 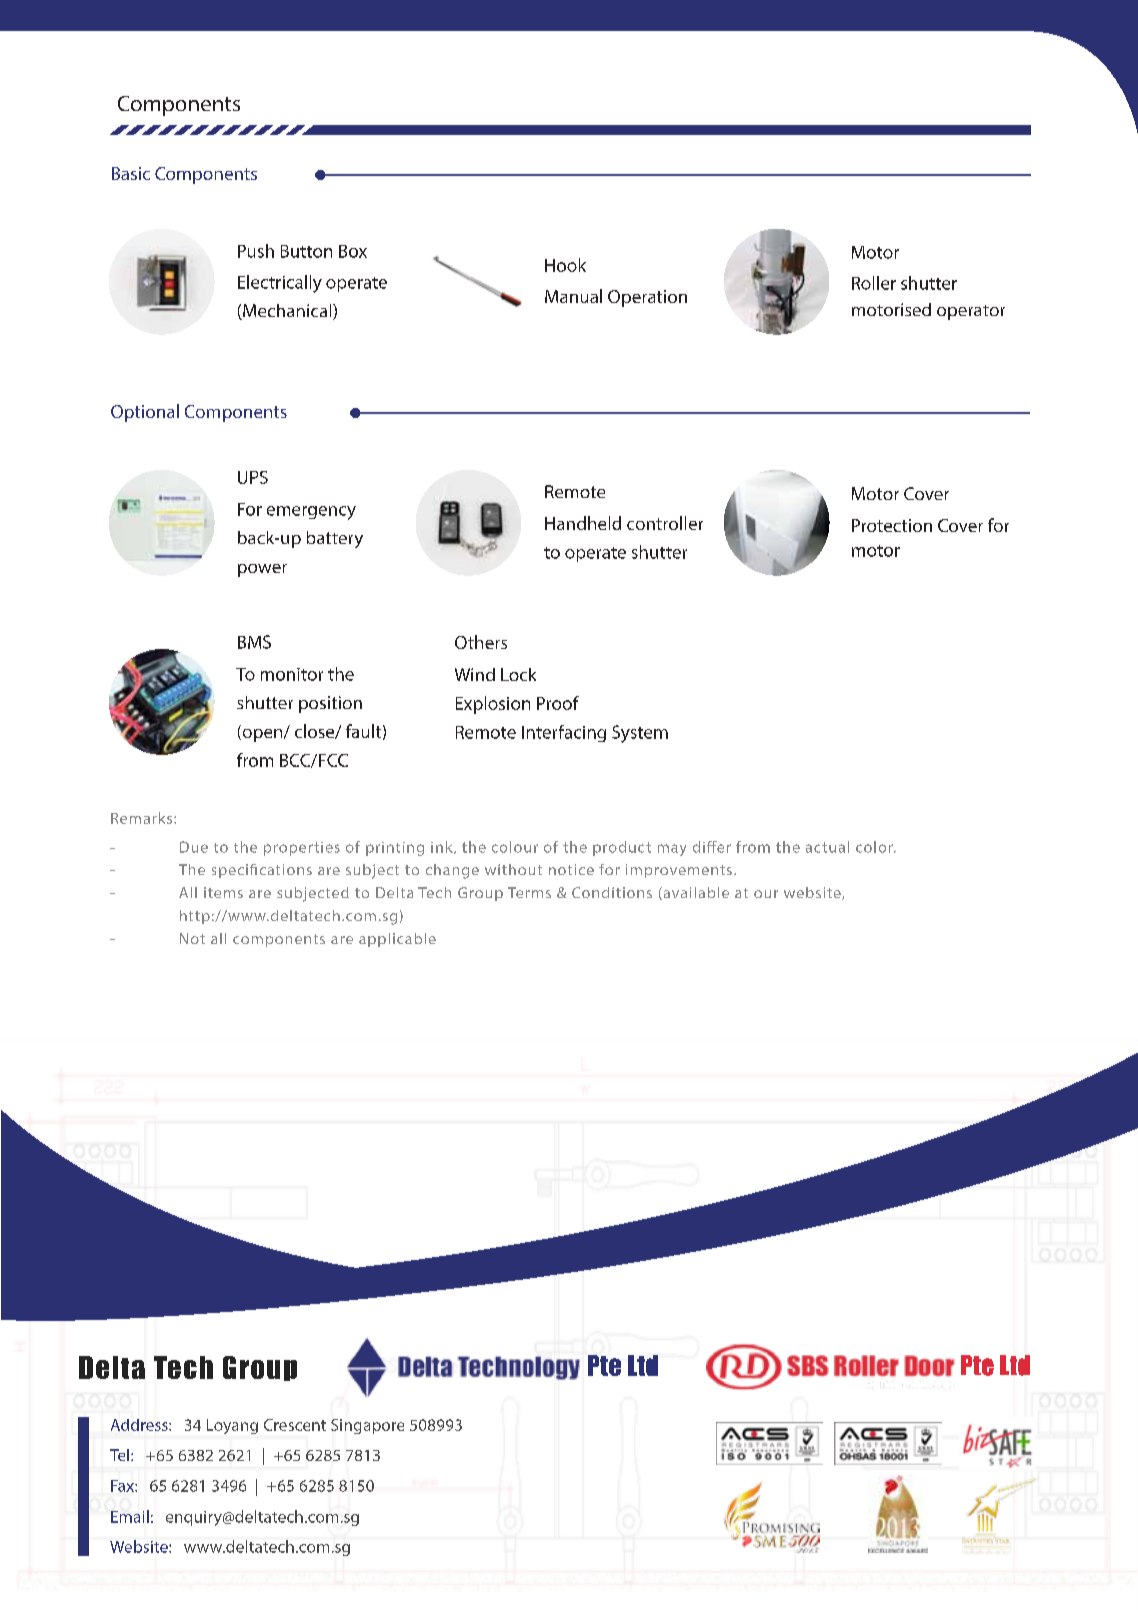 What do you see at coordinates (254, 642) in the screenshot?
I see `BMS` at bounding box center [254, 642].
